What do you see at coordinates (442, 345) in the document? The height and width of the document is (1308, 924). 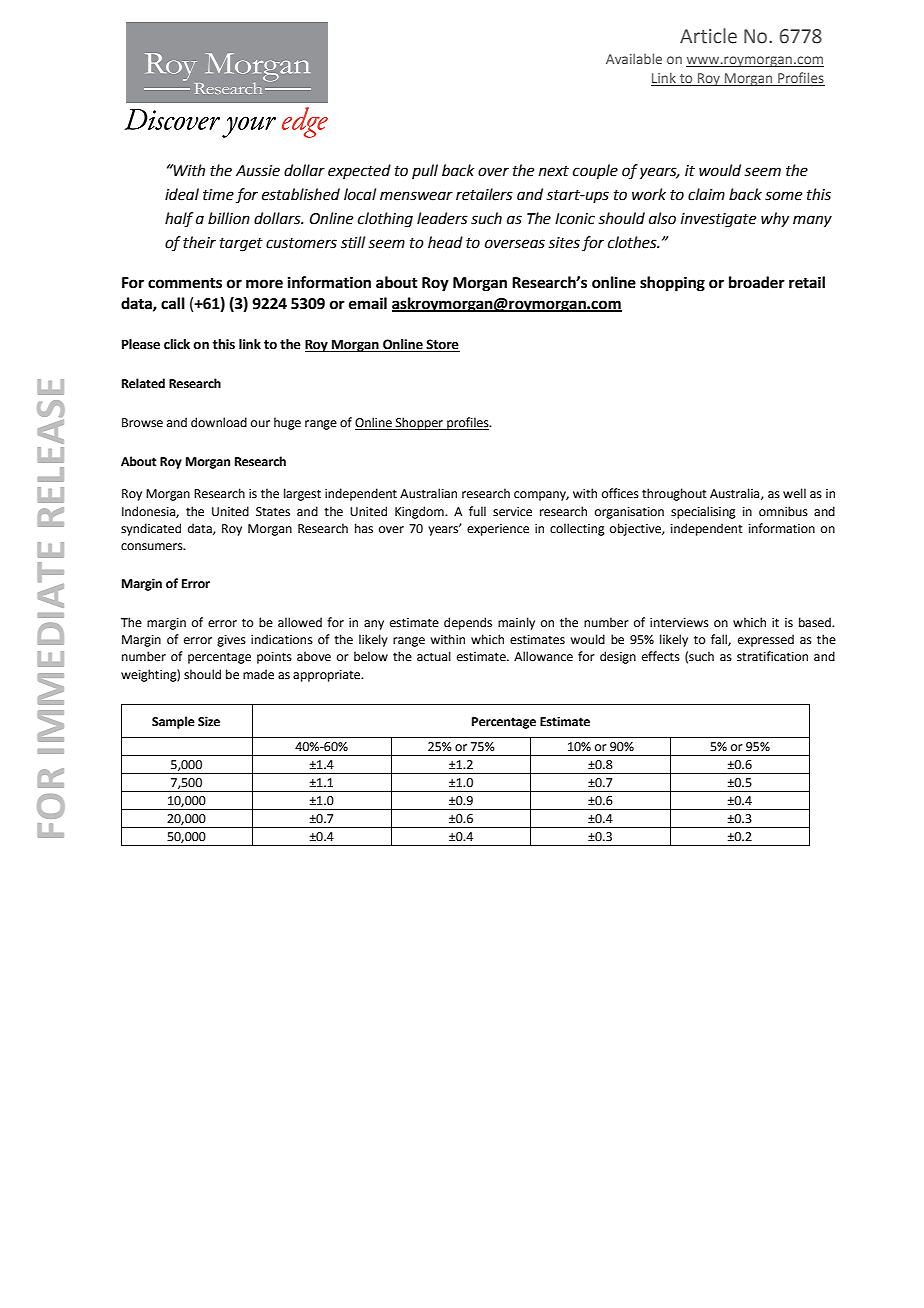 I see `Store` at bounding box center [442, 345].
